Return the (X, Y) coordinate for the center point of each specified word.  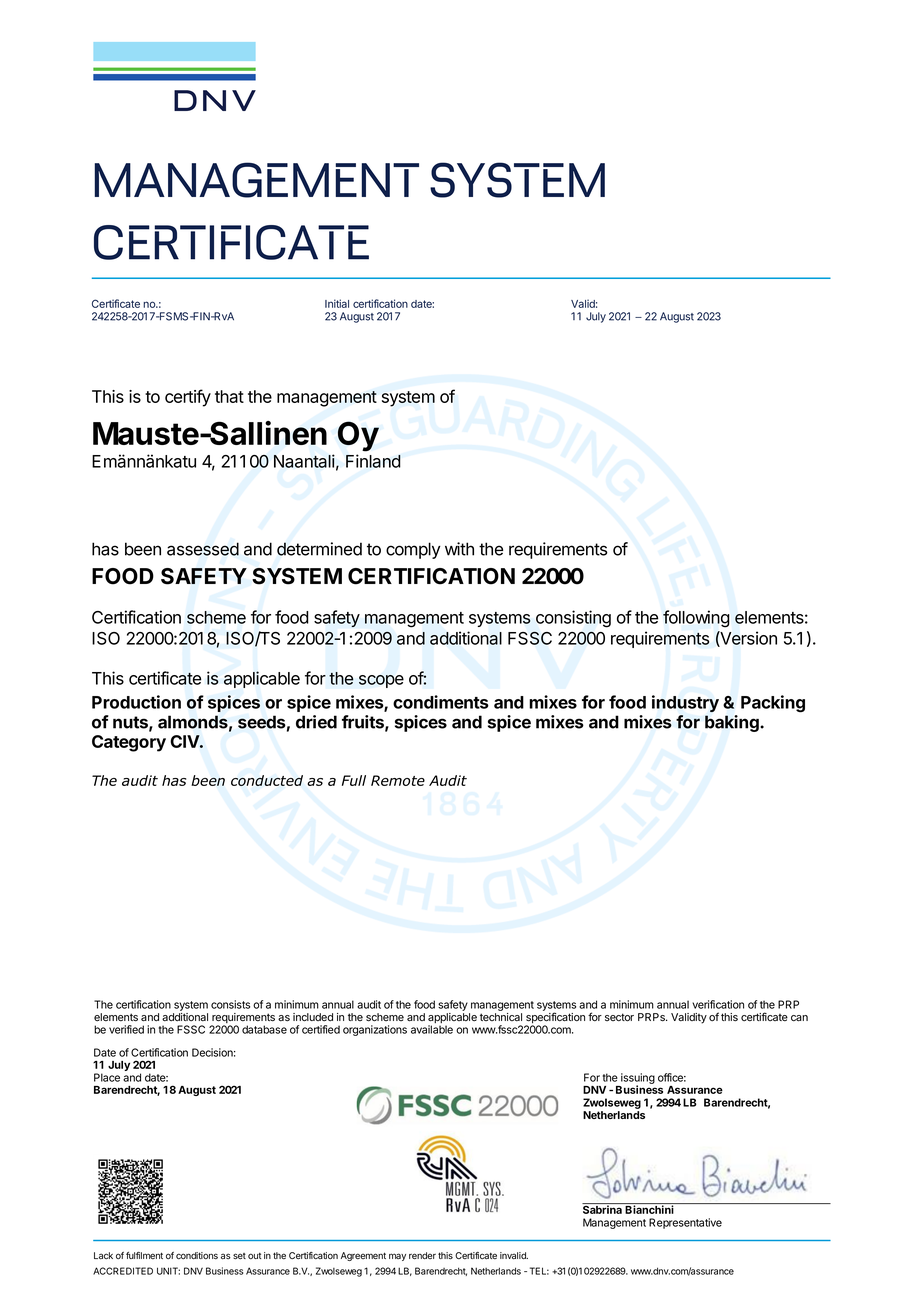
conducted (267, 780)
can (799, 1018)
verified (126, 1029)
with (459, 549)
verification (718, 1004)
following (696, 619)
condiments (441, 702)
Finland (373, 461)
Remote (398, 780)
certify (188, 398)
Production (136, 702)
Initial (337, 303)
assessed (203, 549)
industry (685, 703)
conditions (197, 1255)
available (432, 1029)
